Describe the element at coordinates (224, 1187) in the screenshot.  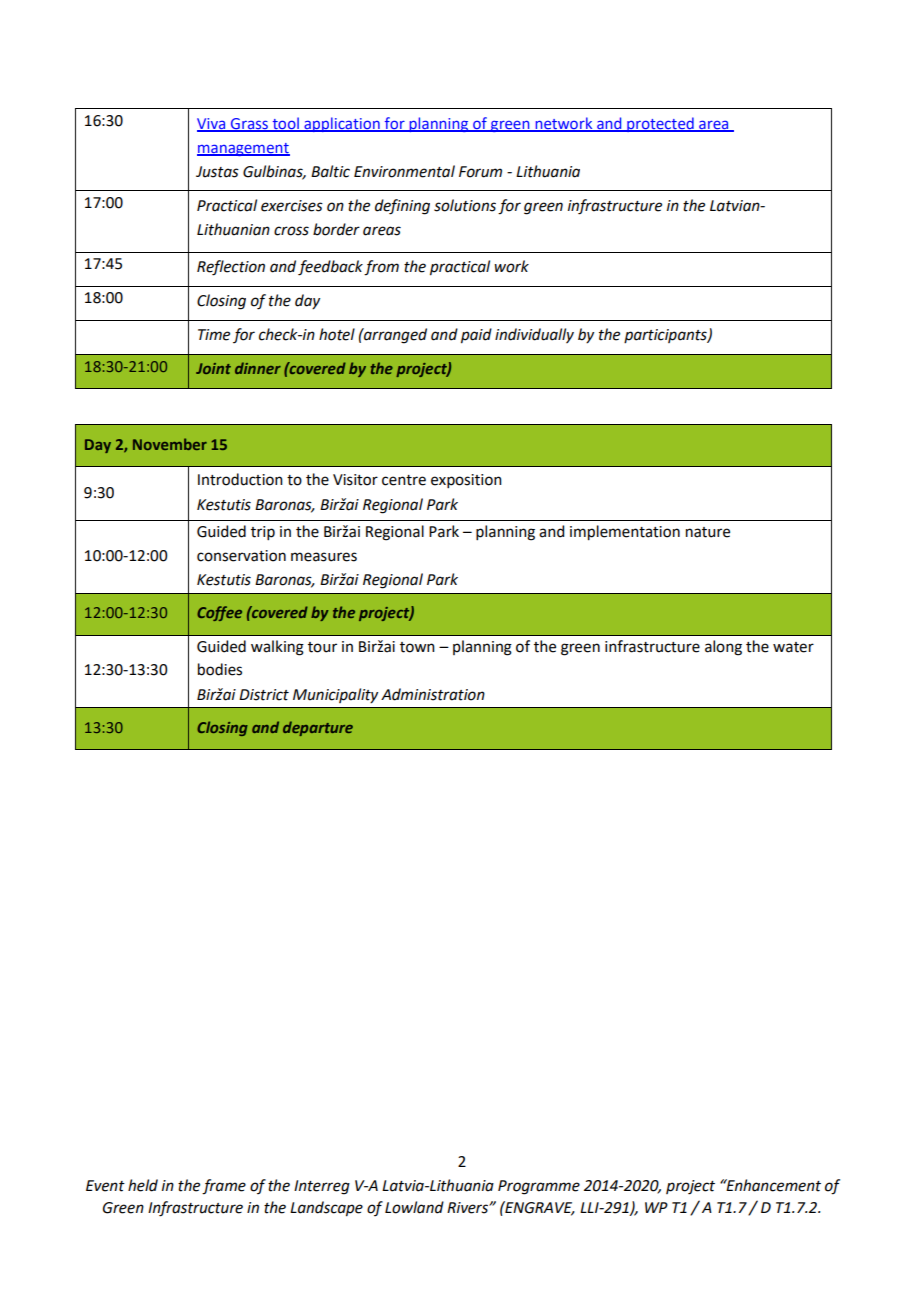
I see `frame` at that location.
